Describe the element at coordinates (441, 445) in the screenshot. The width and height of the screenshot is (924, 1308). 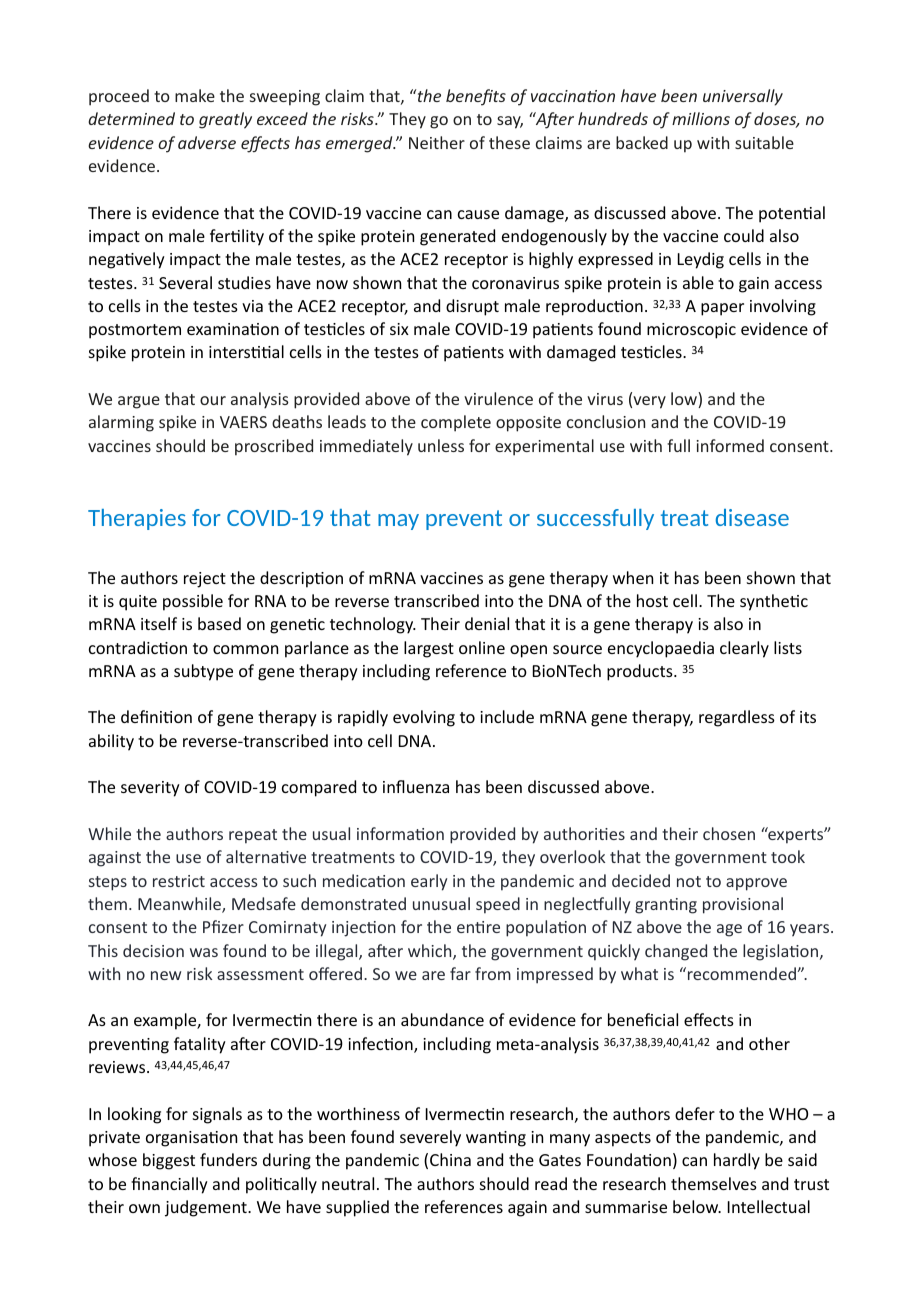
I see `unless` at that location.
